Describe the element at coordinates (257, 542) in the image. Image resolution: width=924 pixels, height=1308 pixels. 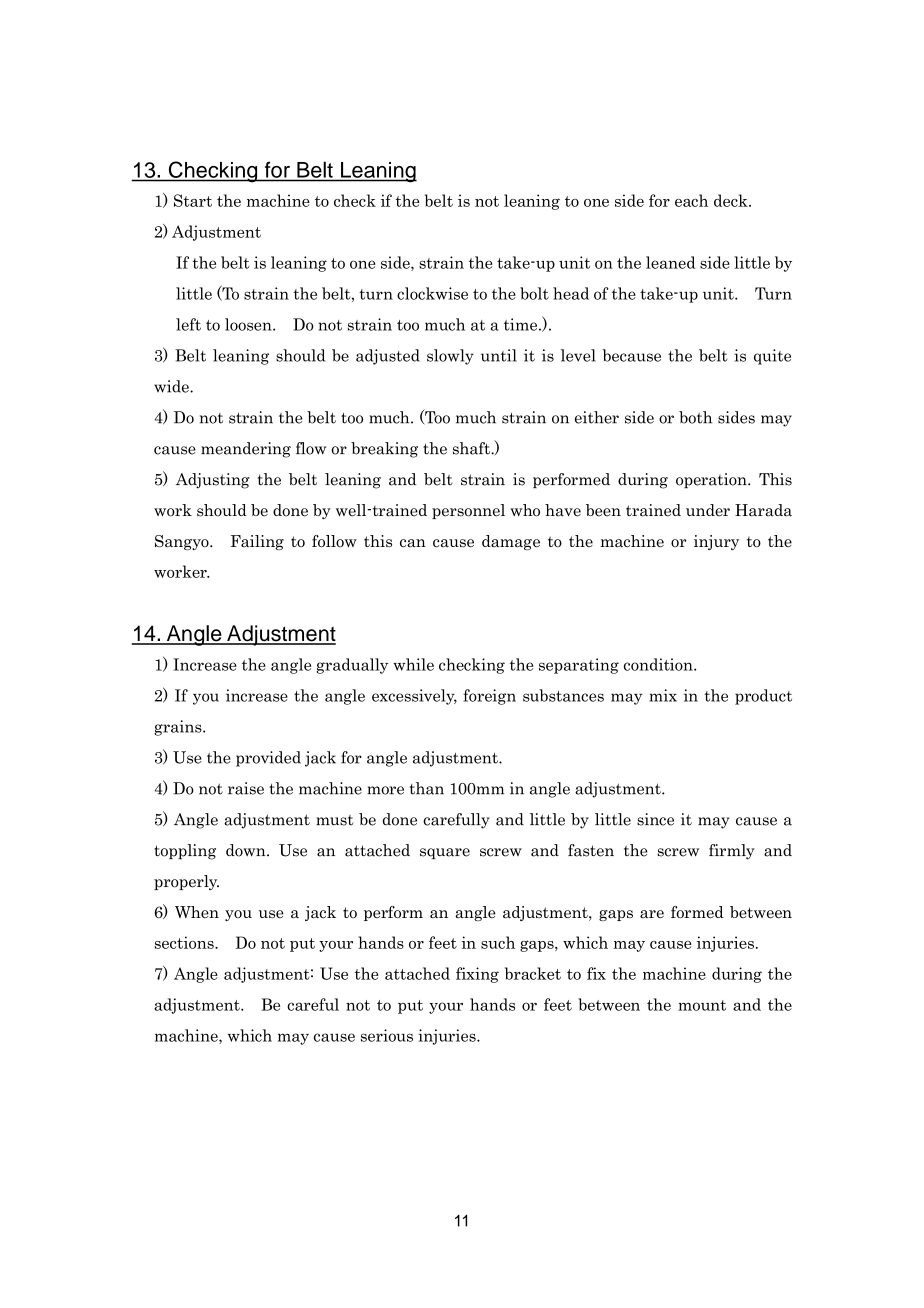
I see `Failing` at that location.
